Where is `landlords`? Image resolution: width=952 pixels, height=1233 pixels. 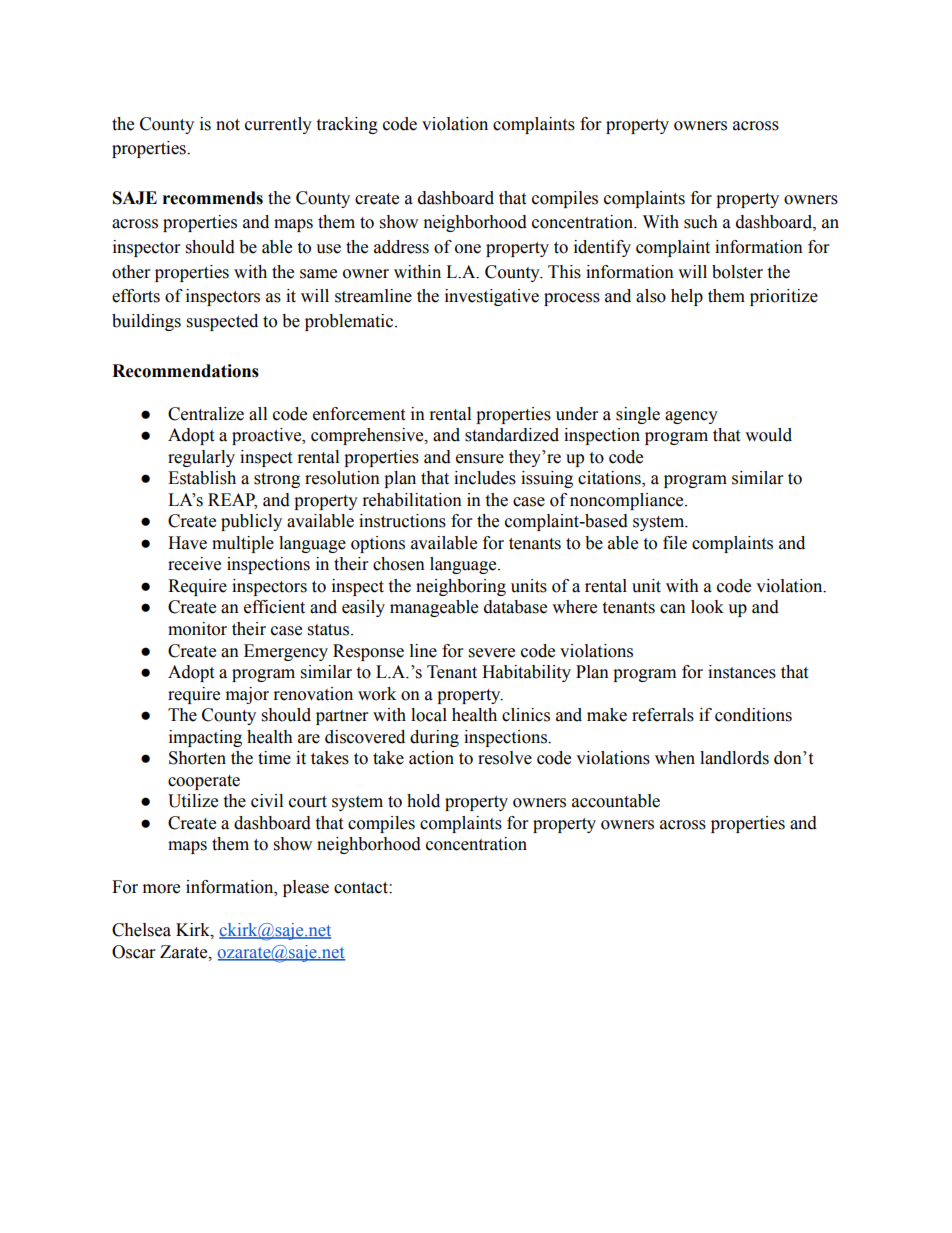
landlords is located at coordinates (734, 758).
